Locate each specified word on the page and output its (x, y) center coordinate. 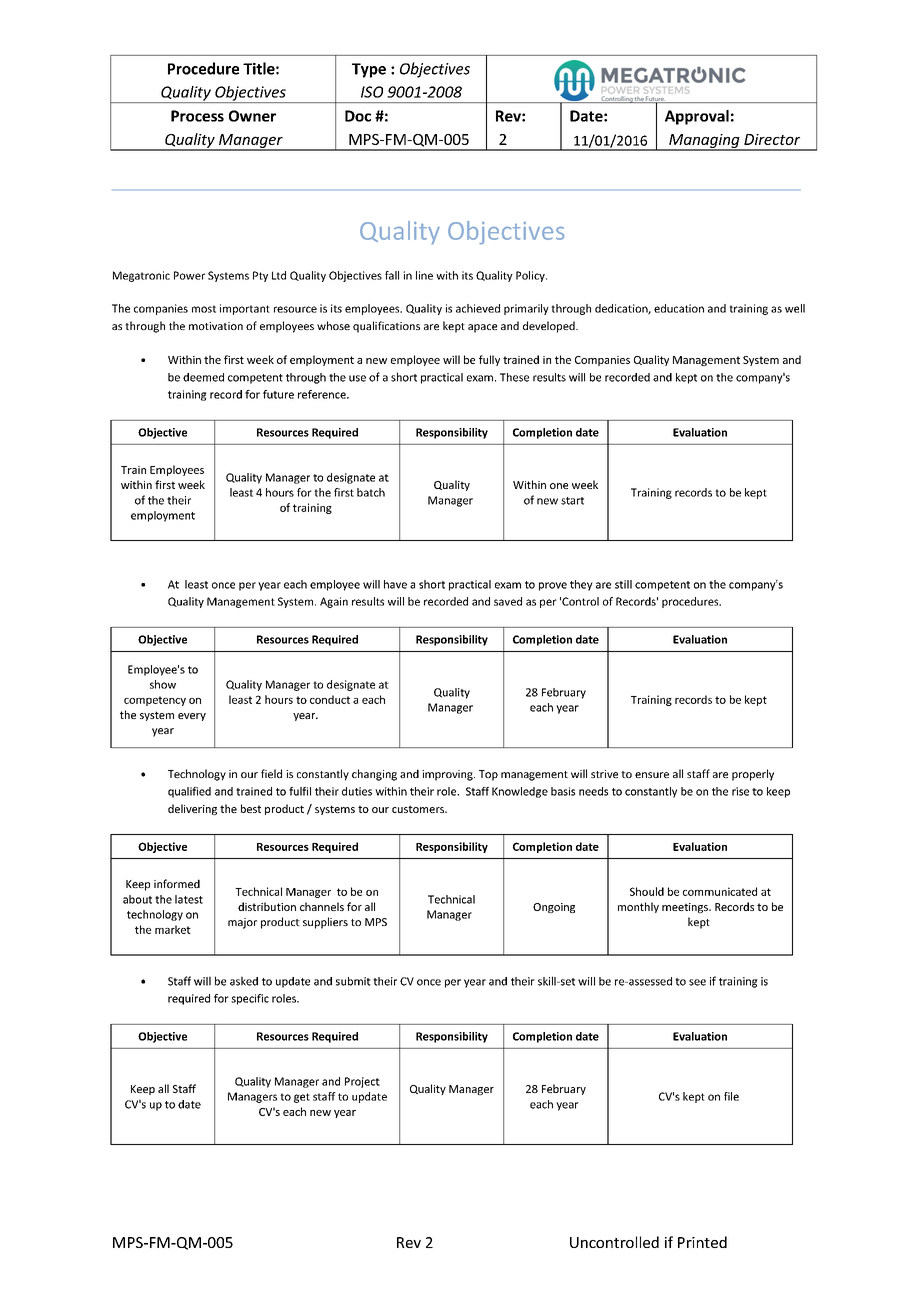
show (163, 684)
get (302, 1098)
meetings (686, 908)
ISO (372, 92)
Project (362, 1082)
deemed (203, 377)
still (623, 584)
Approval (697, 117)
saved (508, 601)
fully (489, 360)
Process (197, 116)
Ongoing (554, 908)
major (242, 923)
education (679, 308)
